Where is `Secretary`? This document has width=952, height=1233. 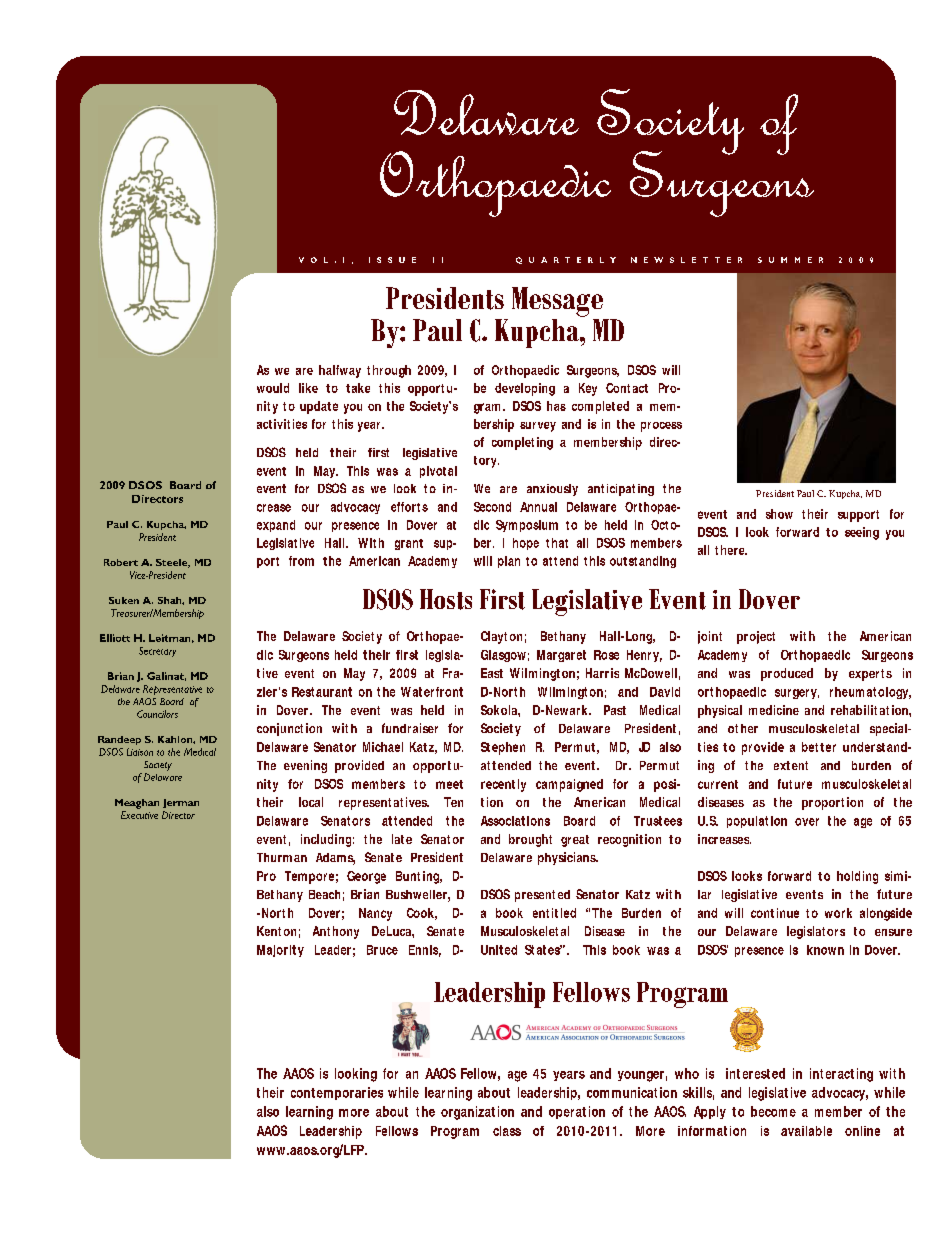 Secretary is located at coordinates (157, 652).
